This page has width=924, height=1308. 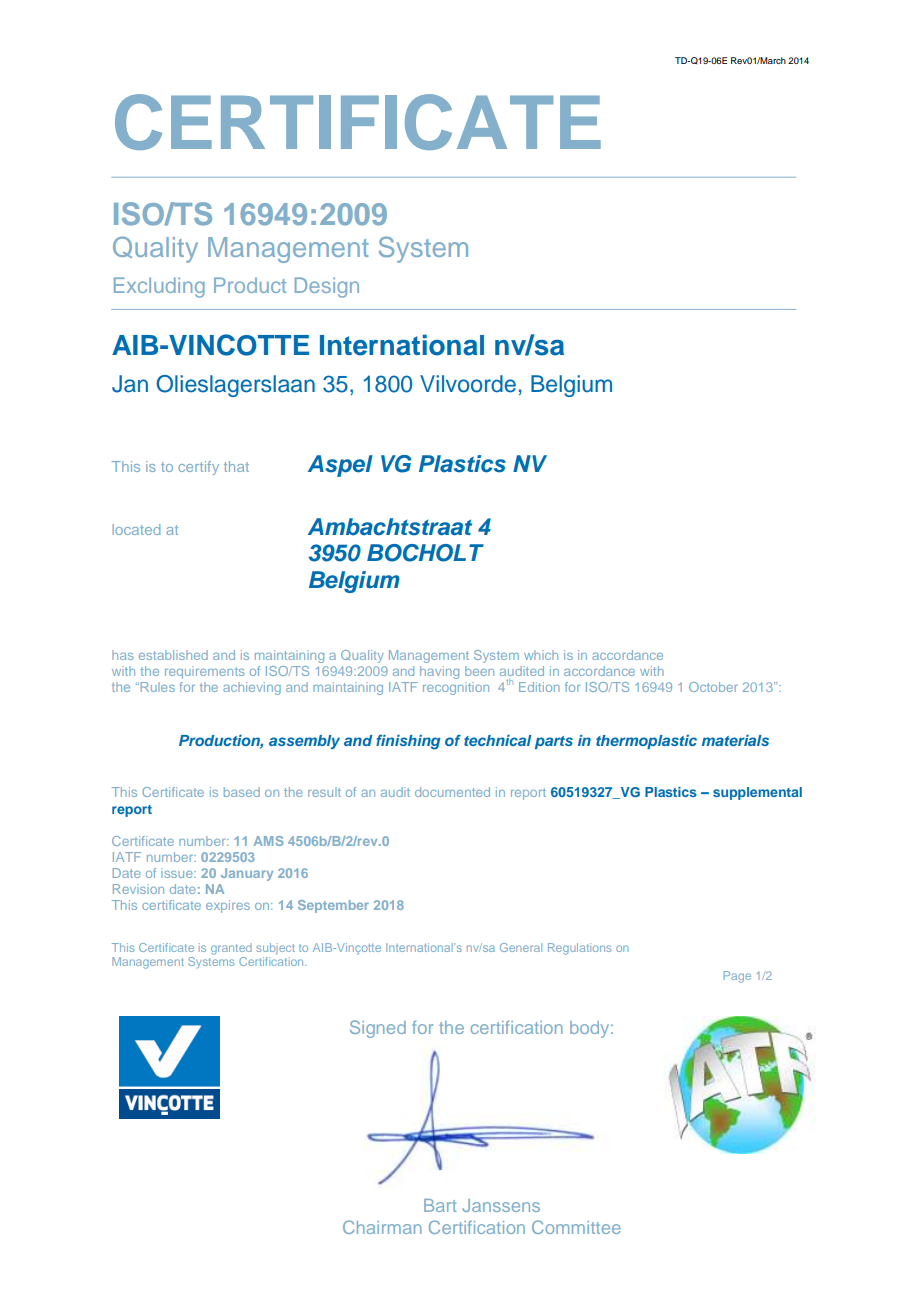 What do you see at coordinates (541, 655) in the page?
I see `which` at bounding box center [541, 655].
